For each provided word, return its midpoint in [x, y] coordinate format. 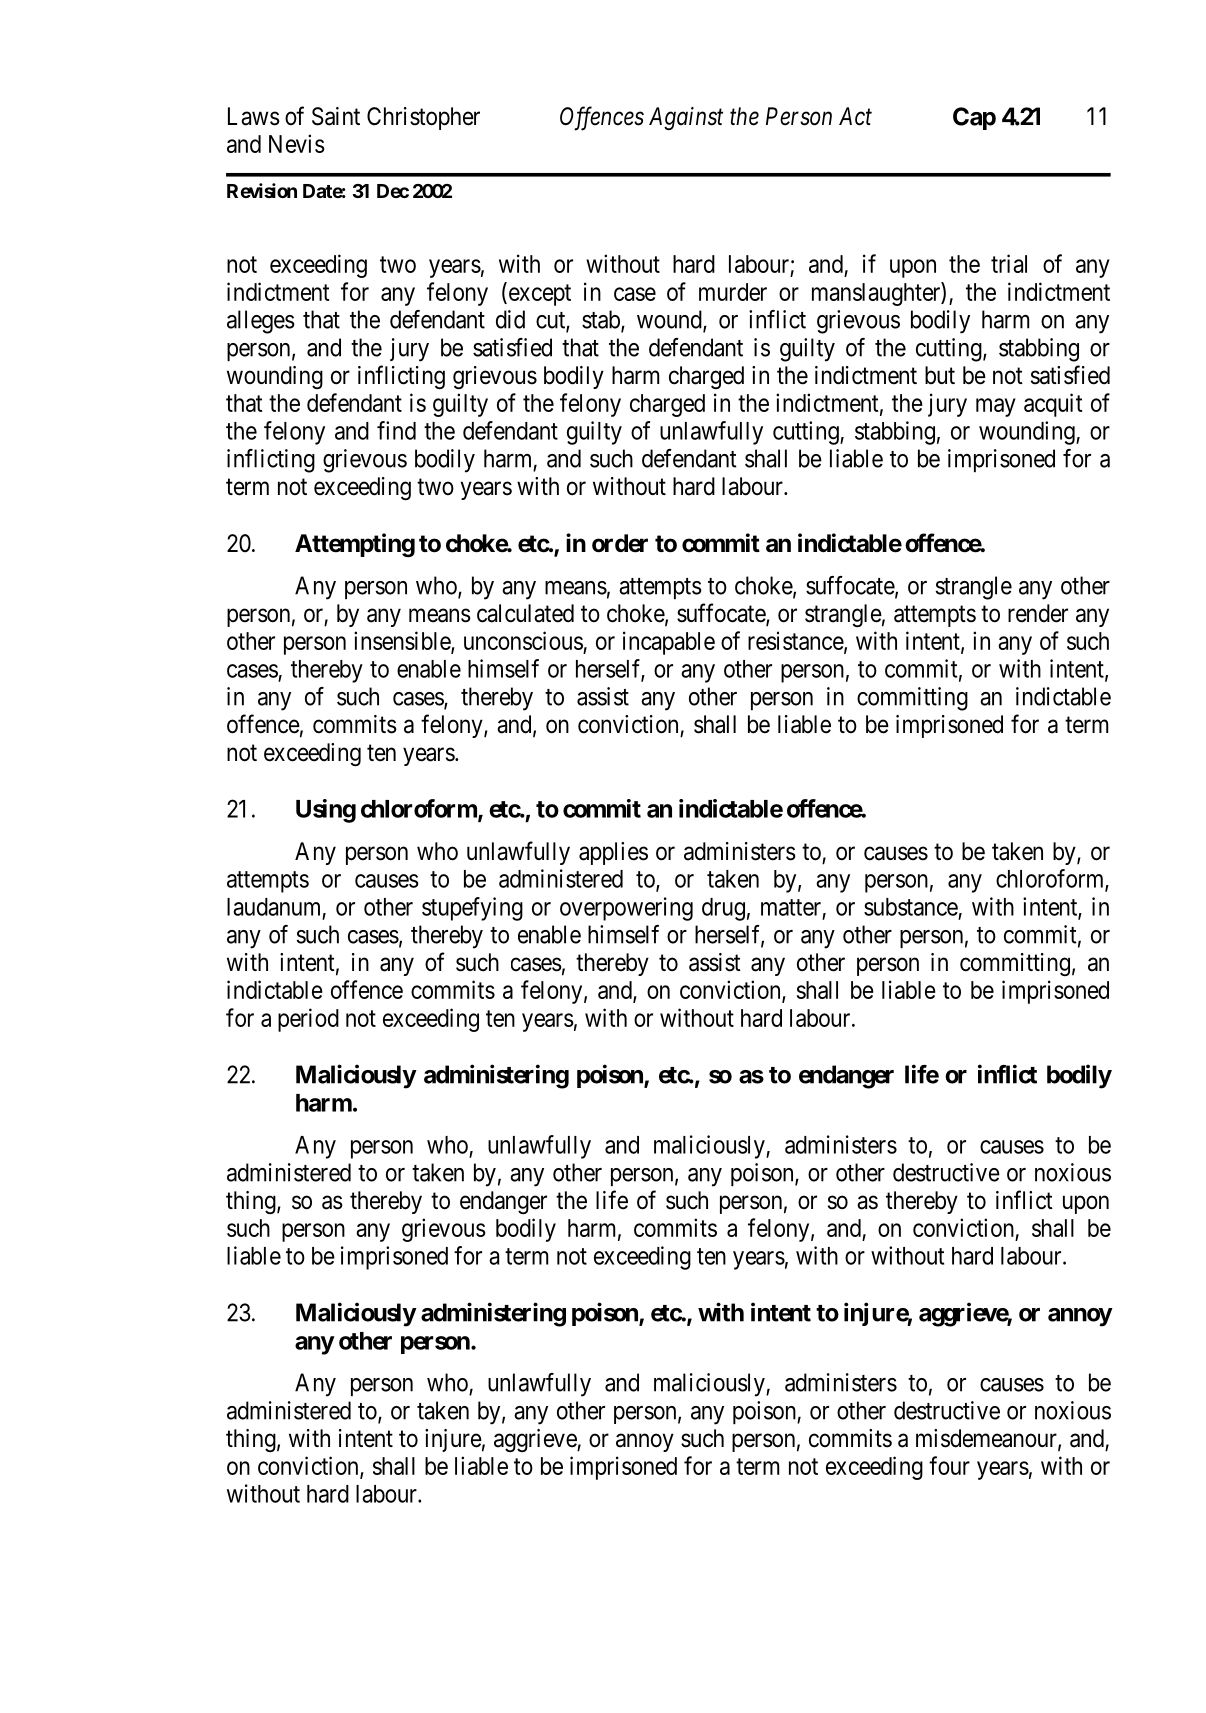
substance [911, 907]
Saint [336, 116]
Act [855, 116]
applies [613, 853]
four [949, 1465]
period [308, 1020]
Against [686, 118]
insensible [403, 641]
